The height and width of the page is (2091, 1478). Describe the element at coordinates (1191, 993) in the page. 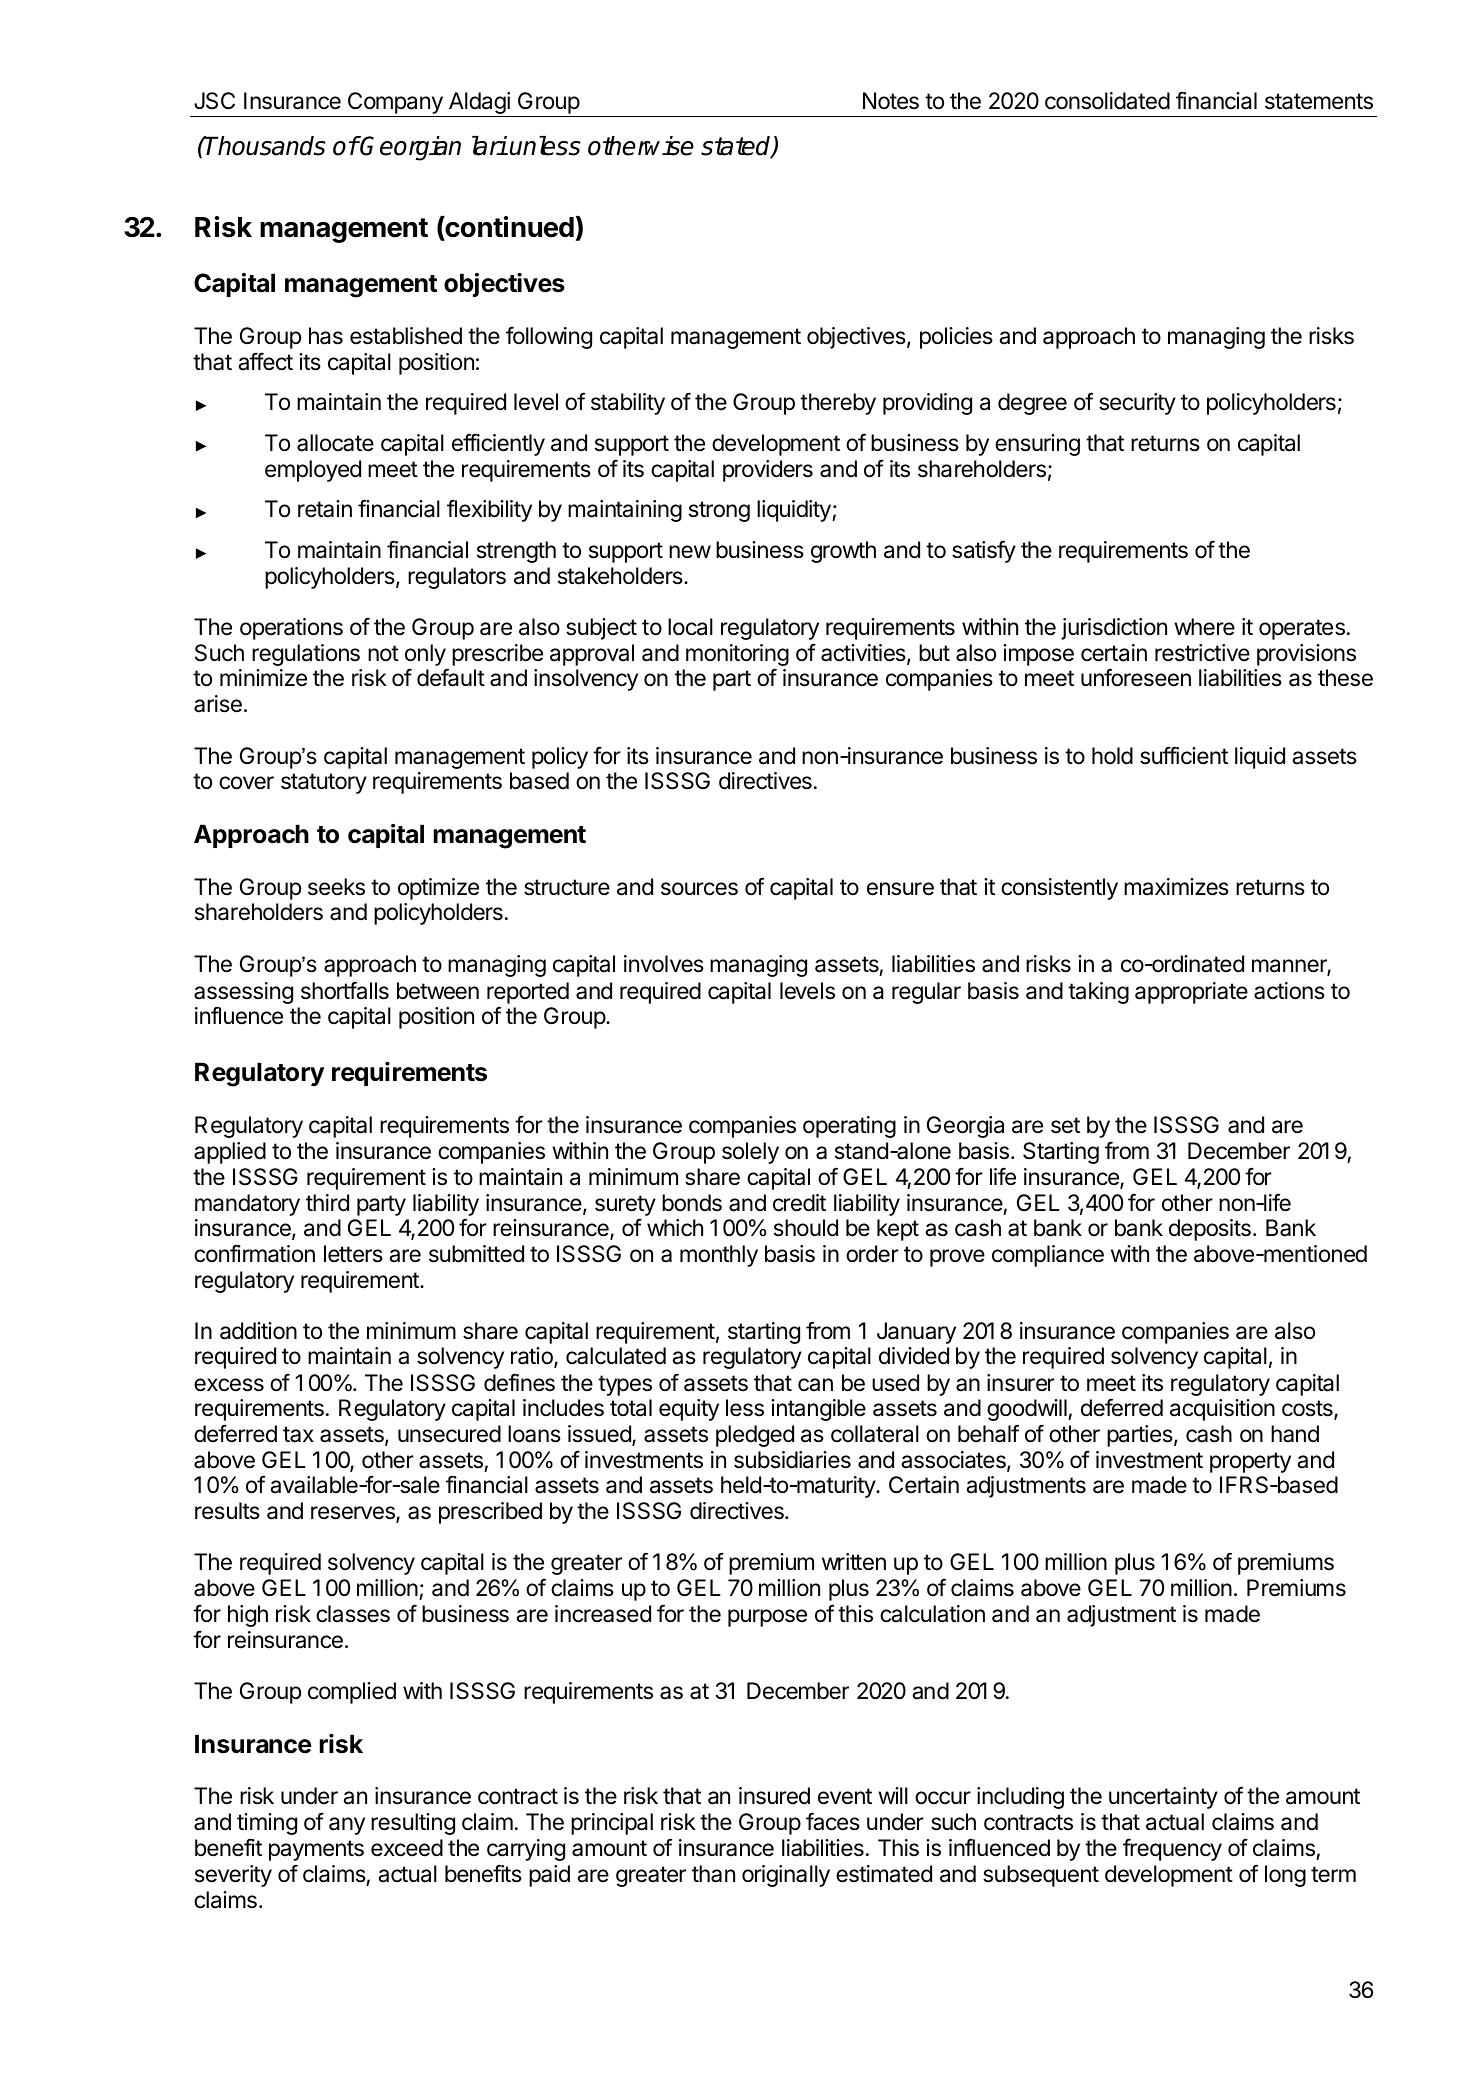

I see `appropriate` at that location.
